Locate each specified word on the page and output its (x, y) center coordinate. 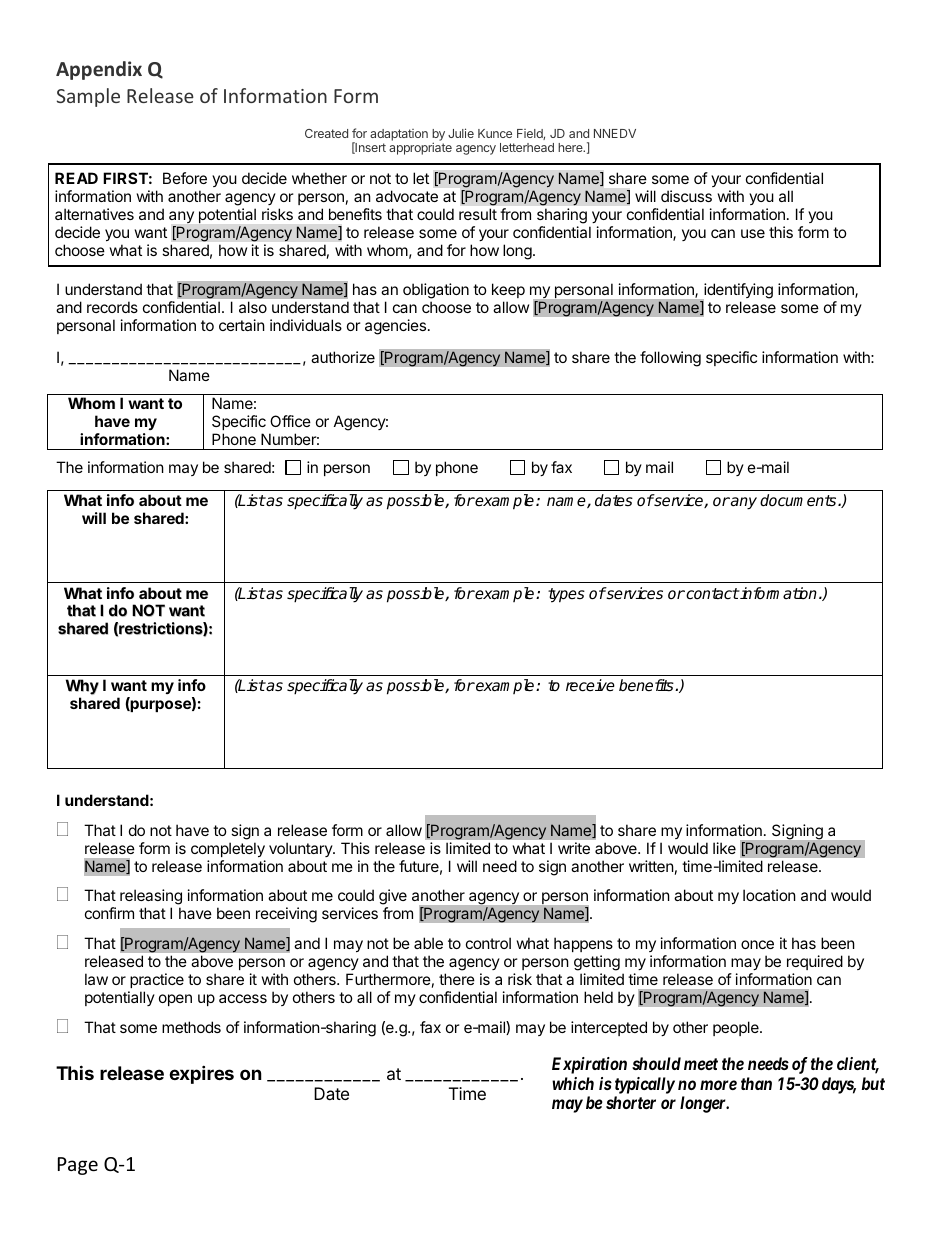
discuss (686, 196)
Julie (461, 133)
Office (290, 421)
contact (711, 593)
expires (201, 1074)
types (566, 595)
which (573, 1083)
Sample (88, 97)
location (769, 895)
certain (242, 325)
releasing (151, 898)
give (393, 898)
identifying (737, 292)
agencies (395, 327)
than (756, 1083)
